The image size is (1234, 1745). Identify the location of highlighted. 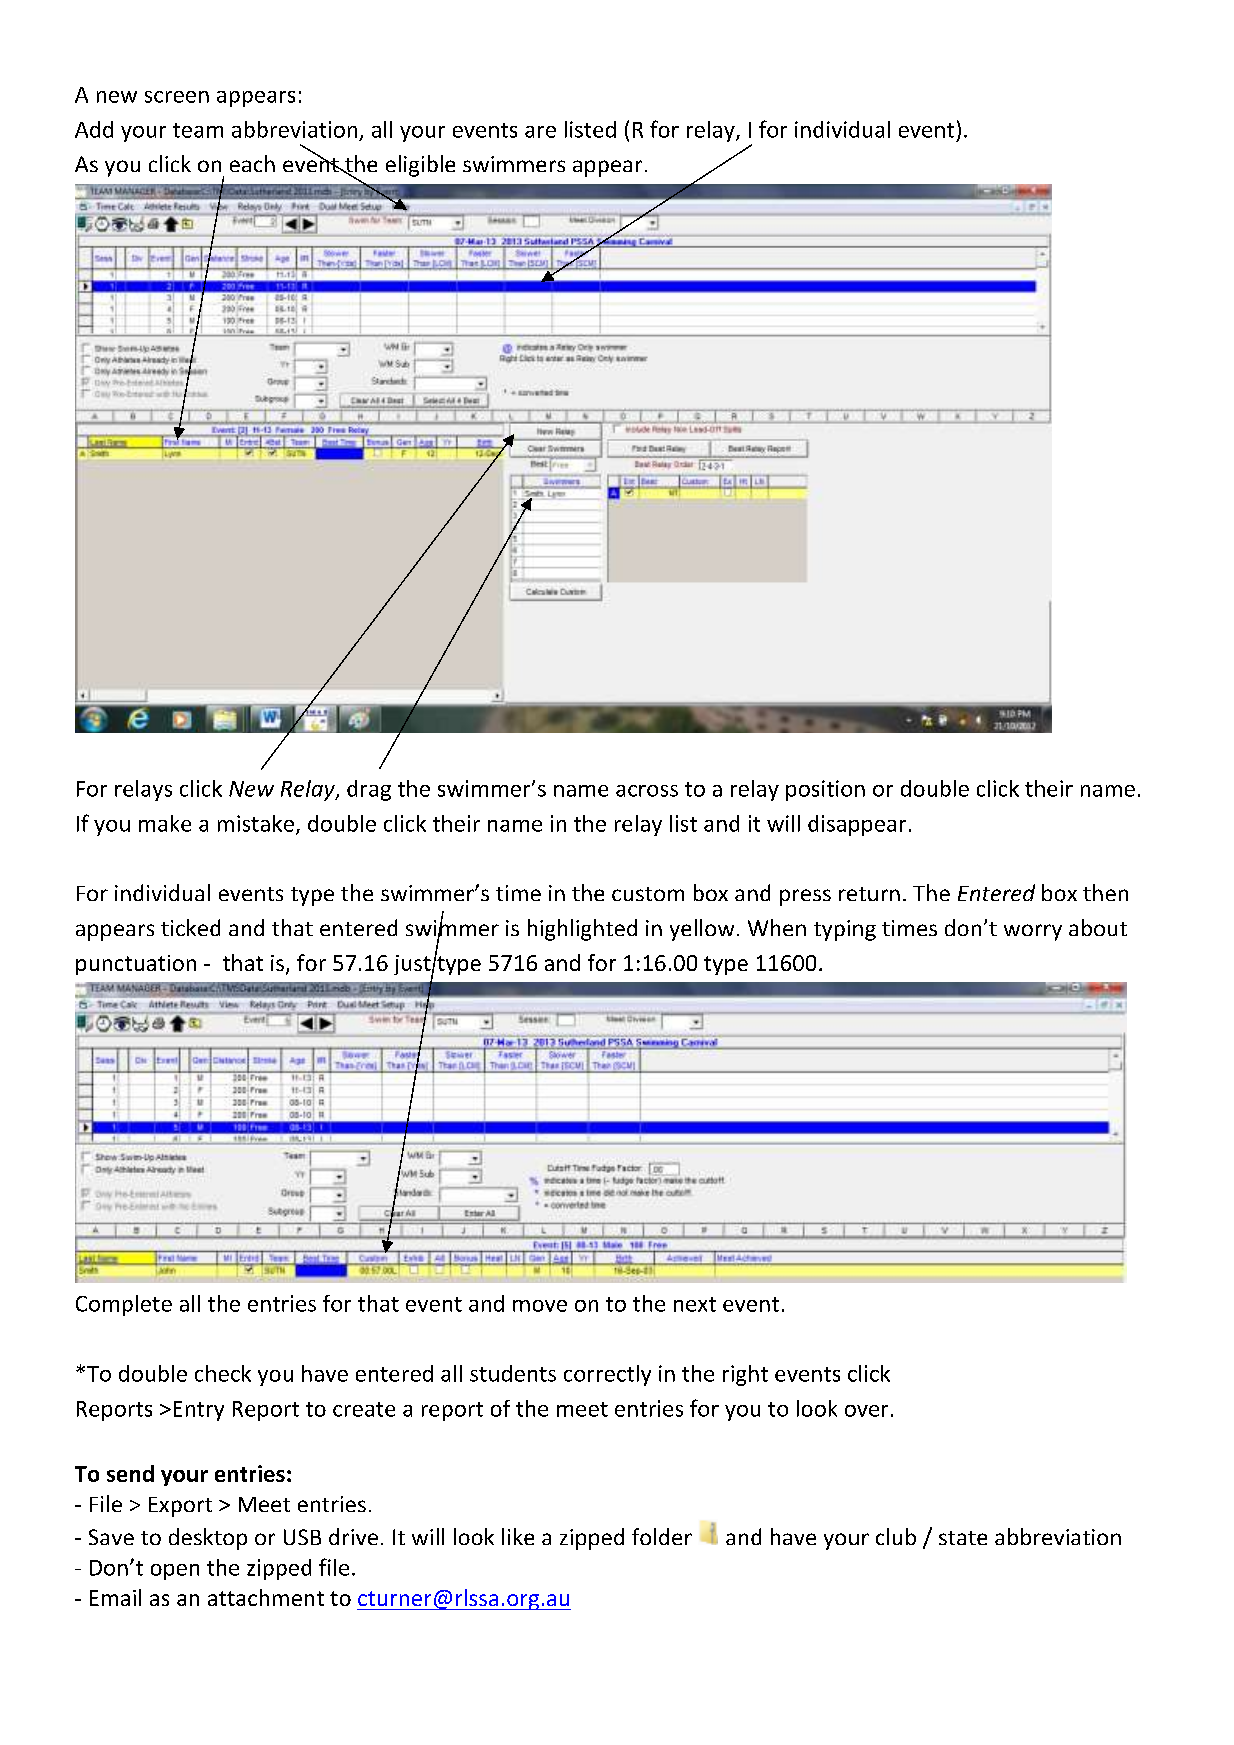
(582, 930).
